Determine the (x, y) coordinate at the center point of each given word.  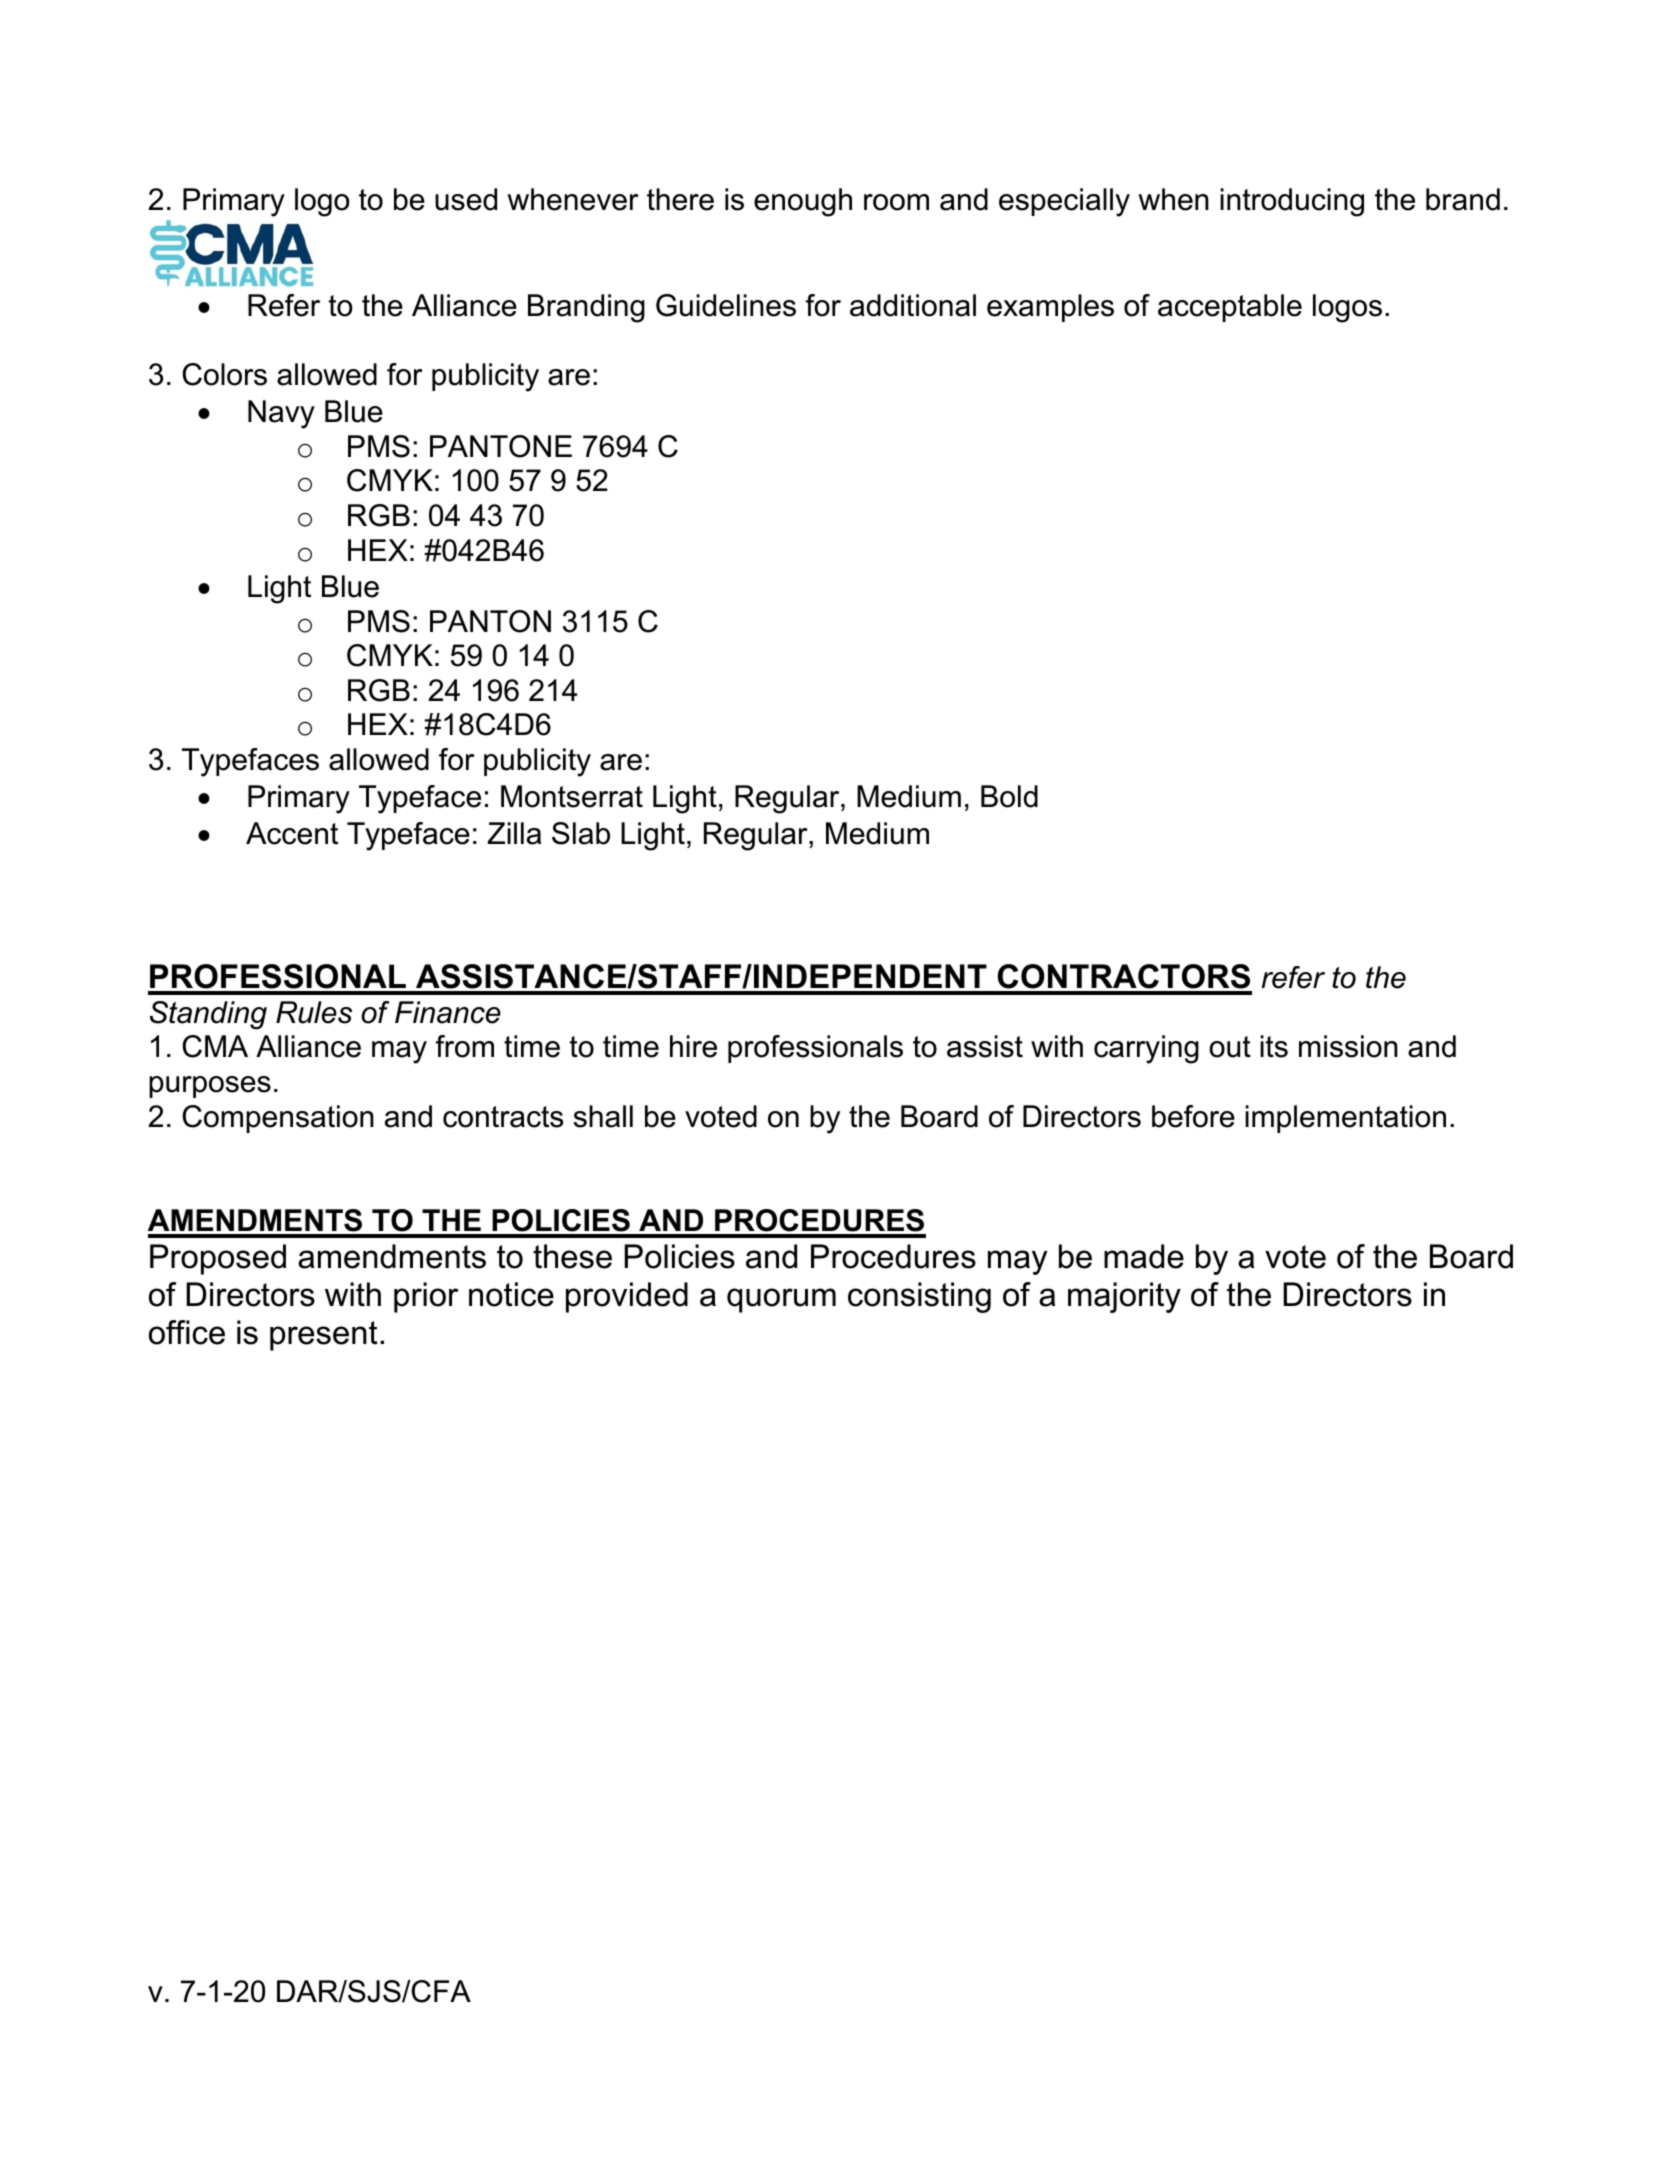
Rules (314, 1012)
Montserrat (572, 796)
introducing (1292, 202)
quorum (781, 1300)
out (1230, 1047)
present (324, 1336)
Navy (281, 414)
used (466, 199)
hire (693, 1046)
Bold (1009, 796)
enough (803, 202)
